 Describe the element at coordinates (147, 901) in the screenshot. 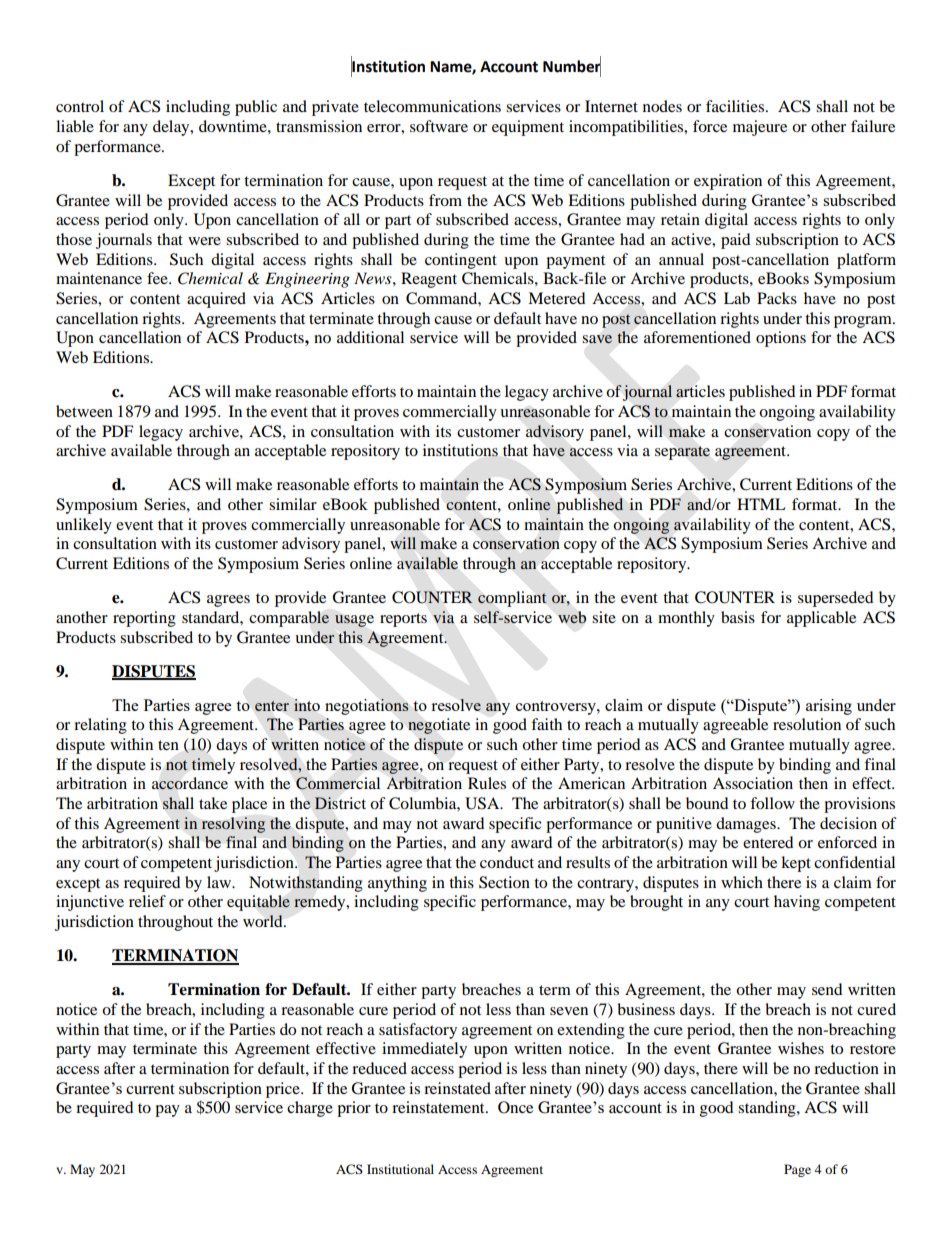

I see `relief` at that location.
